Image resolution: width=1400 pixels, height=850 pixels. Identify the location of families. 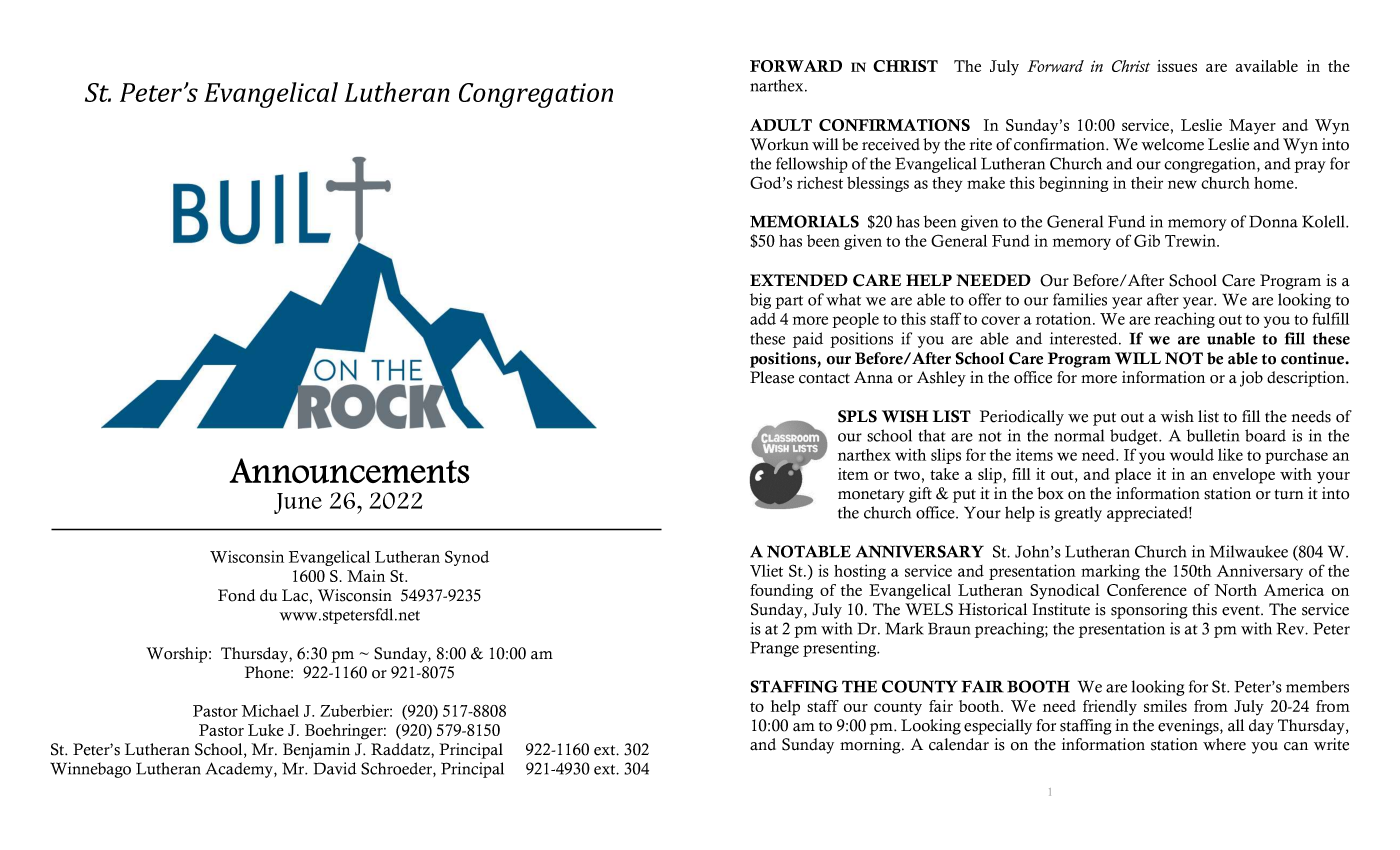
(1080, 299).
